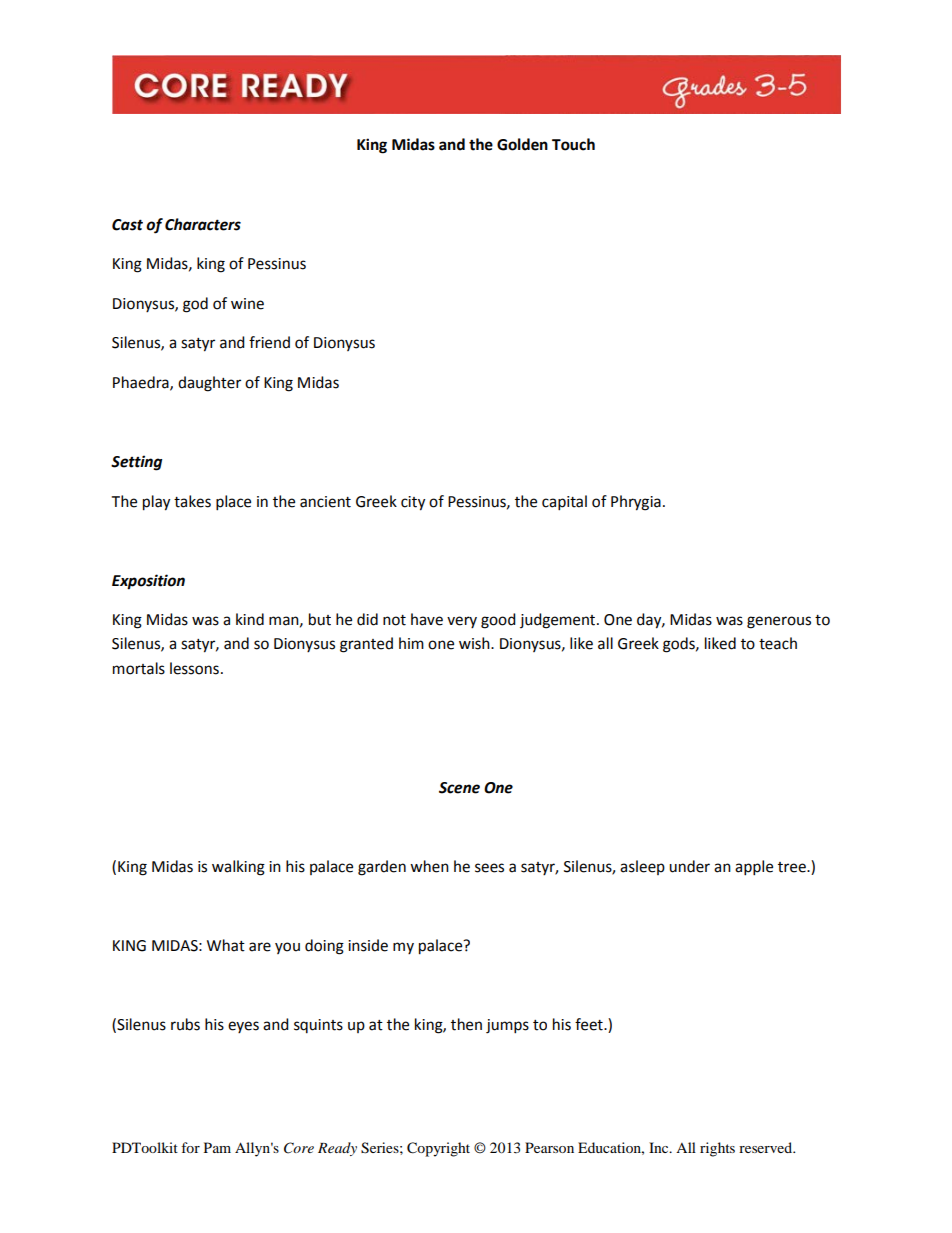 This screenshot has height=1233, width=952. Describe the element at coordinates (475, 643) in the screenshot. I see `wish` at that location.
